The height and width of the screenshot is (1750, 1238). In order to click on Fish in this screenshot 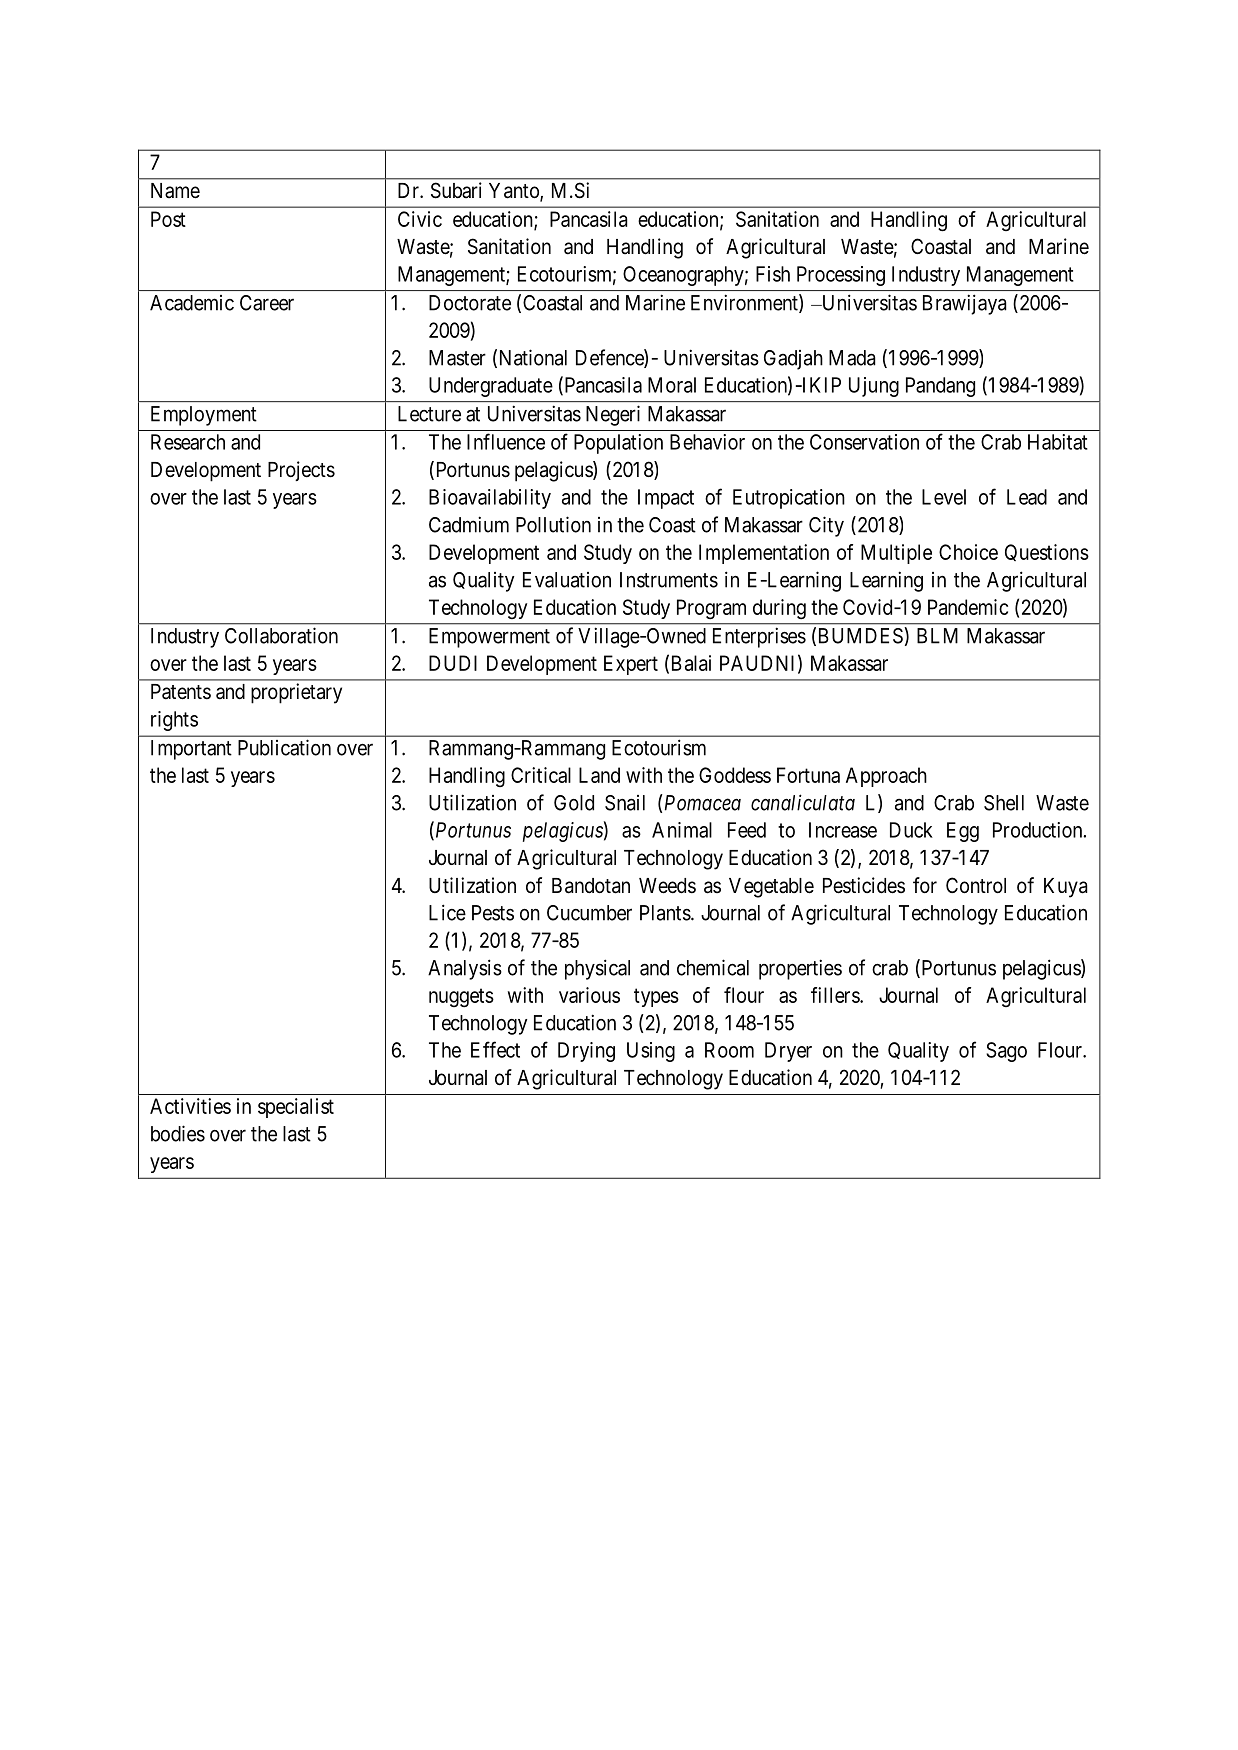, I will do `click(773, 274)`.
